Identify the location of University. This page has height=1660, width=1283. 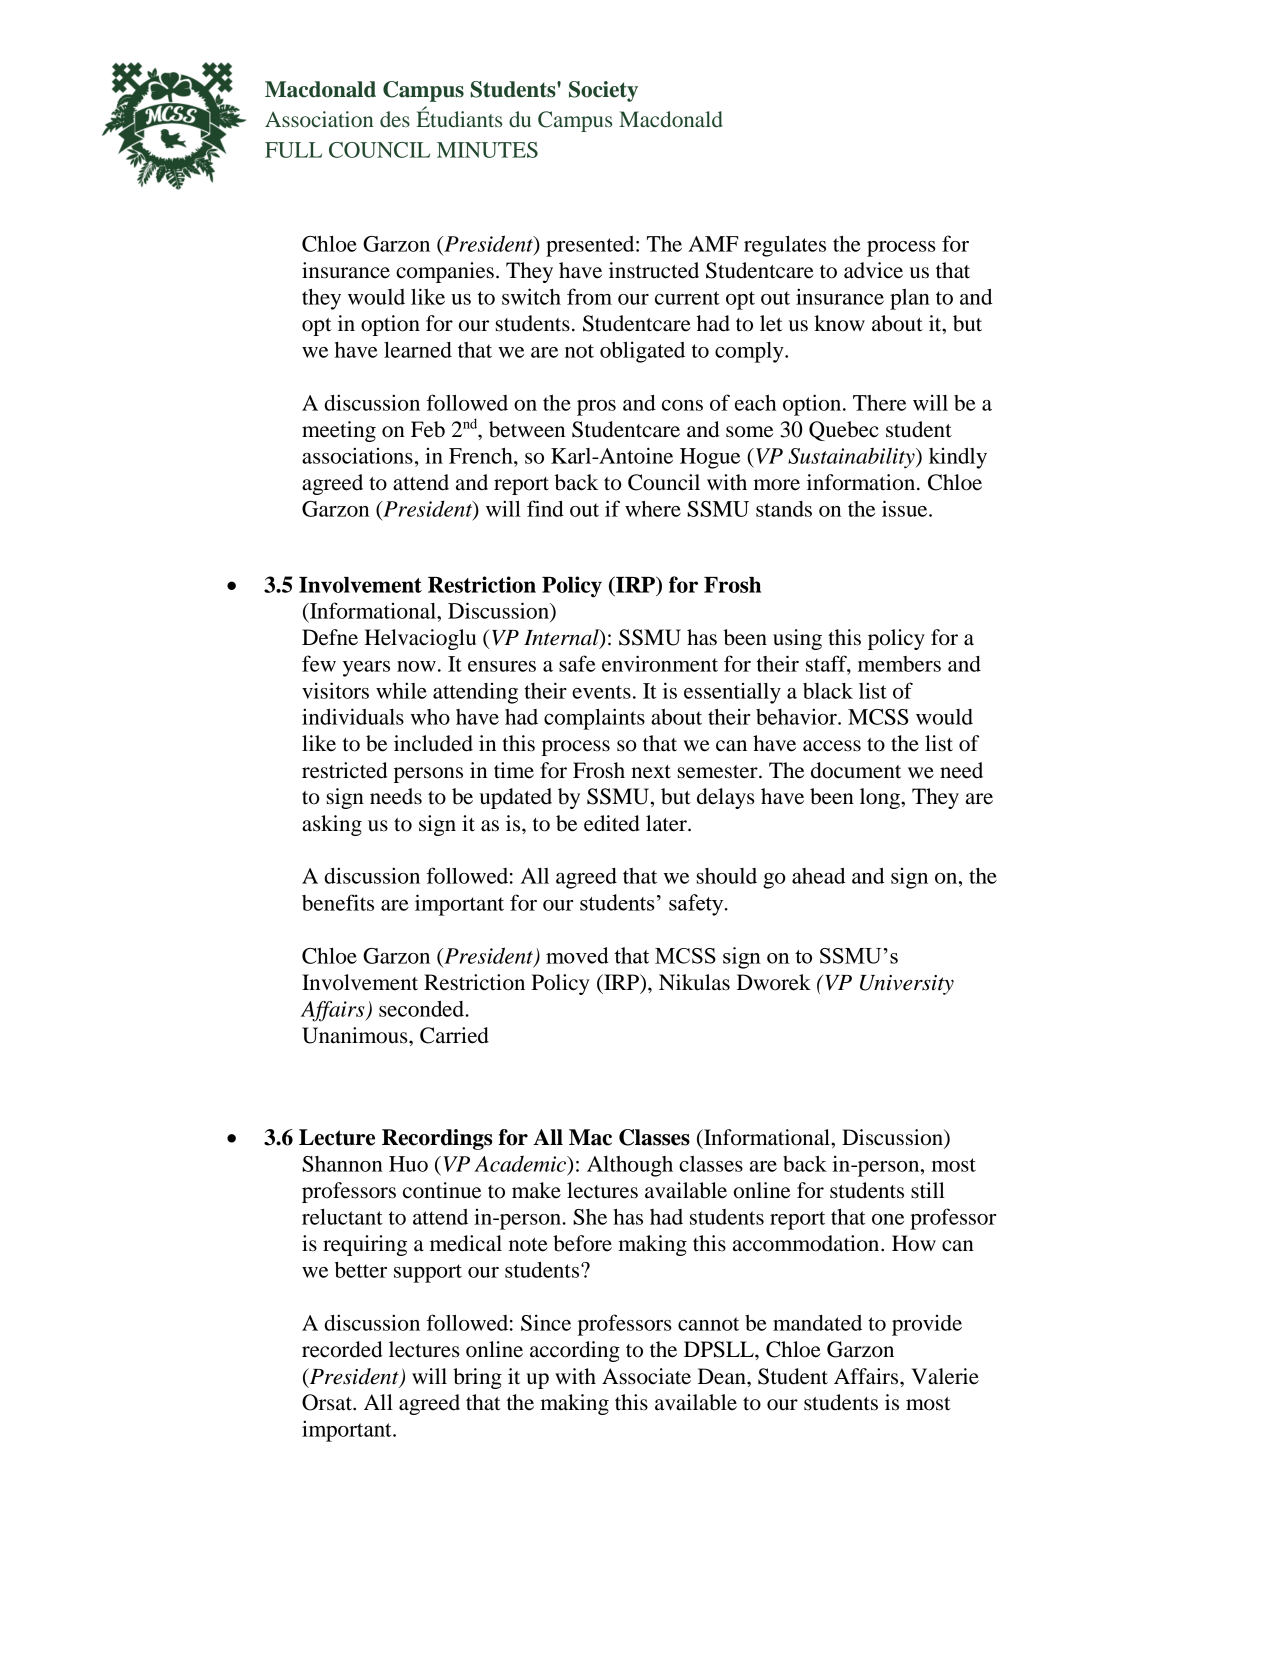
(907, 985).
